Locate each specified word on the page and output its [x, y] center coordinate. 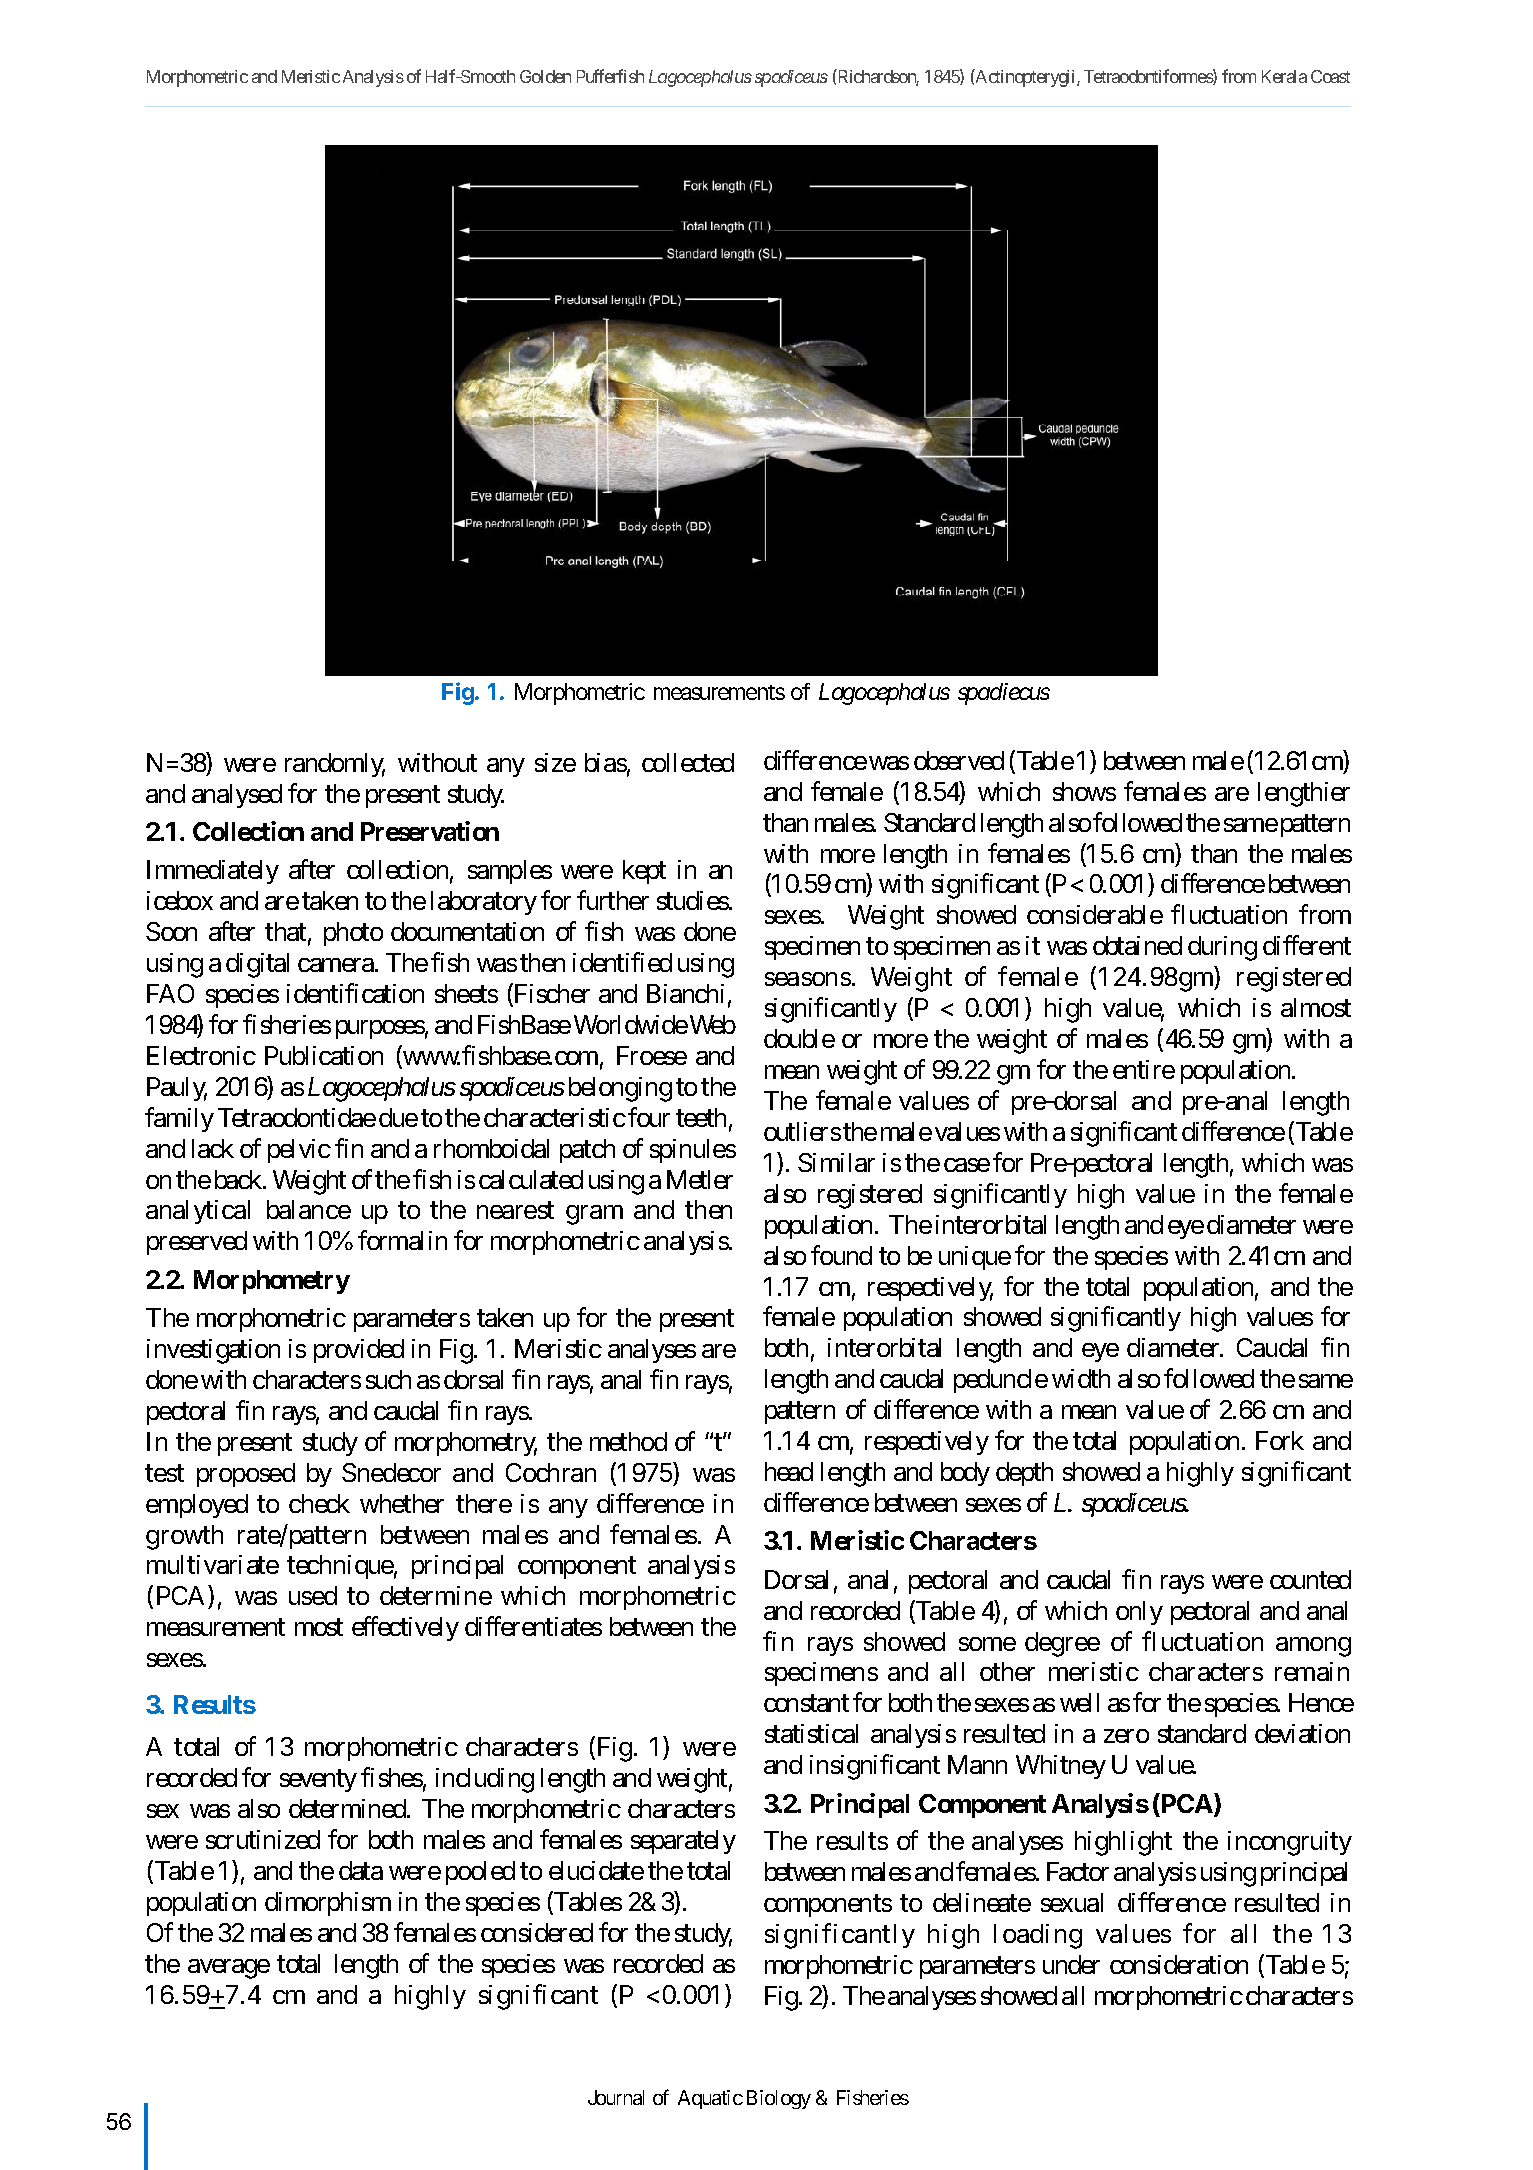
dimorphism [328, 1904]
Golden [545, 76]
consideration [1179, 1964]
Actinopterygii [1026, 78]
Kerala [1284, 76]
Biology [779, 2099]
